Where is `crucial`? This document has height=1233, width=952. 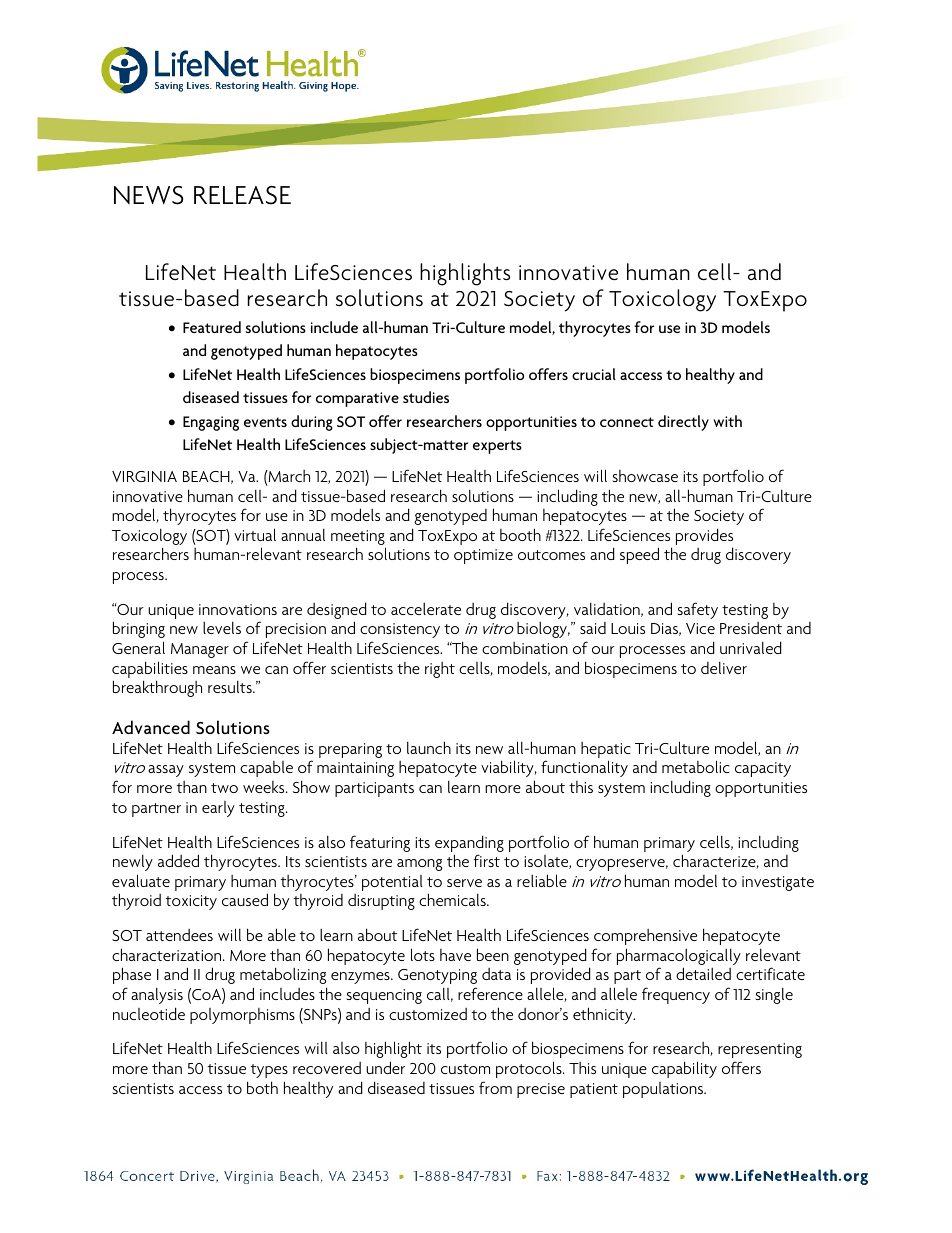 crucial is located at coordinates (594, 374).
